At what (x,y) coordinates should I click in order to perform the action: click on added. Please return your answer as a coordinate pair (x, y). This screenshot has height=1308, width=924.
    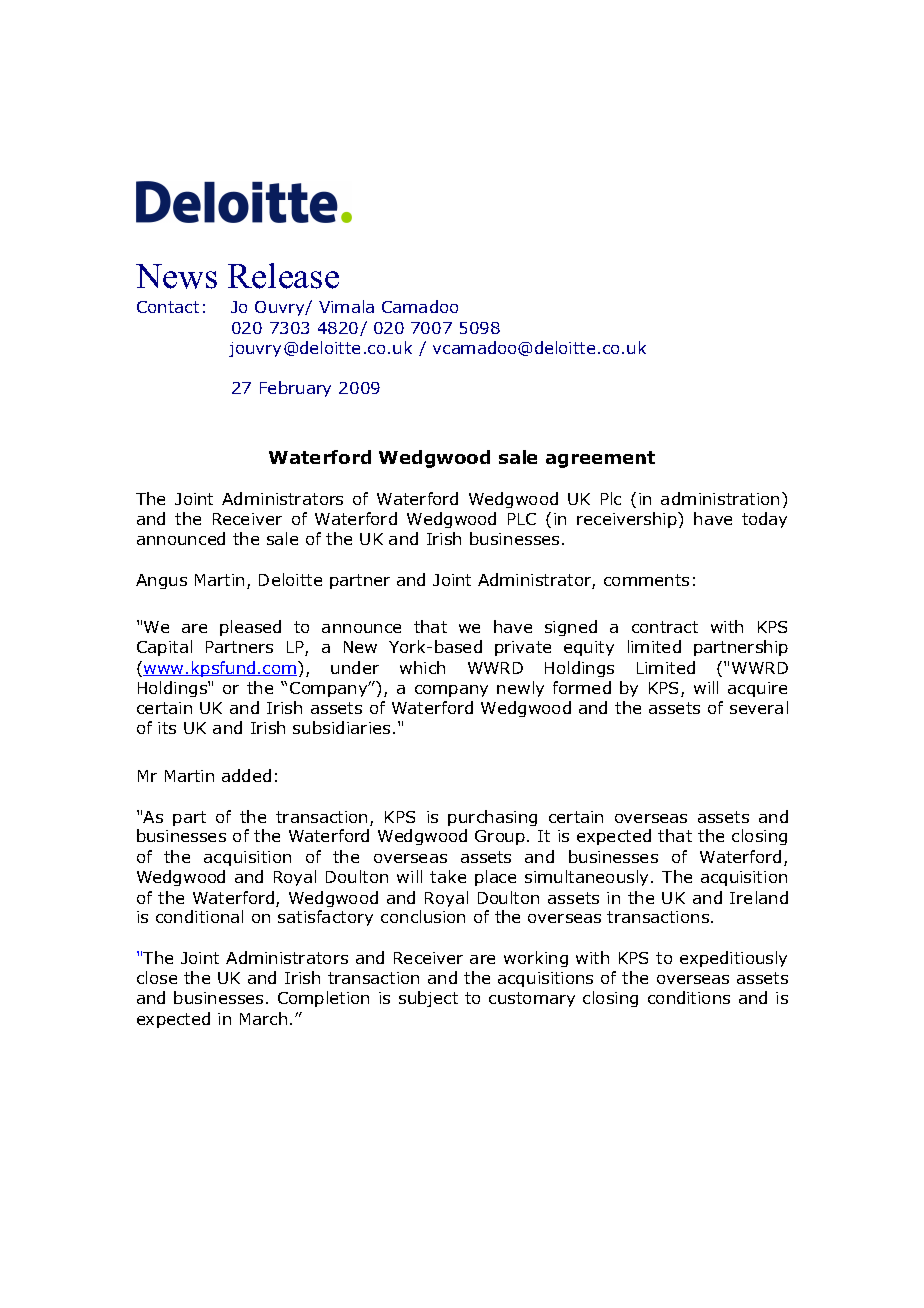
    Looking at the image, I should click on (246, 775).
